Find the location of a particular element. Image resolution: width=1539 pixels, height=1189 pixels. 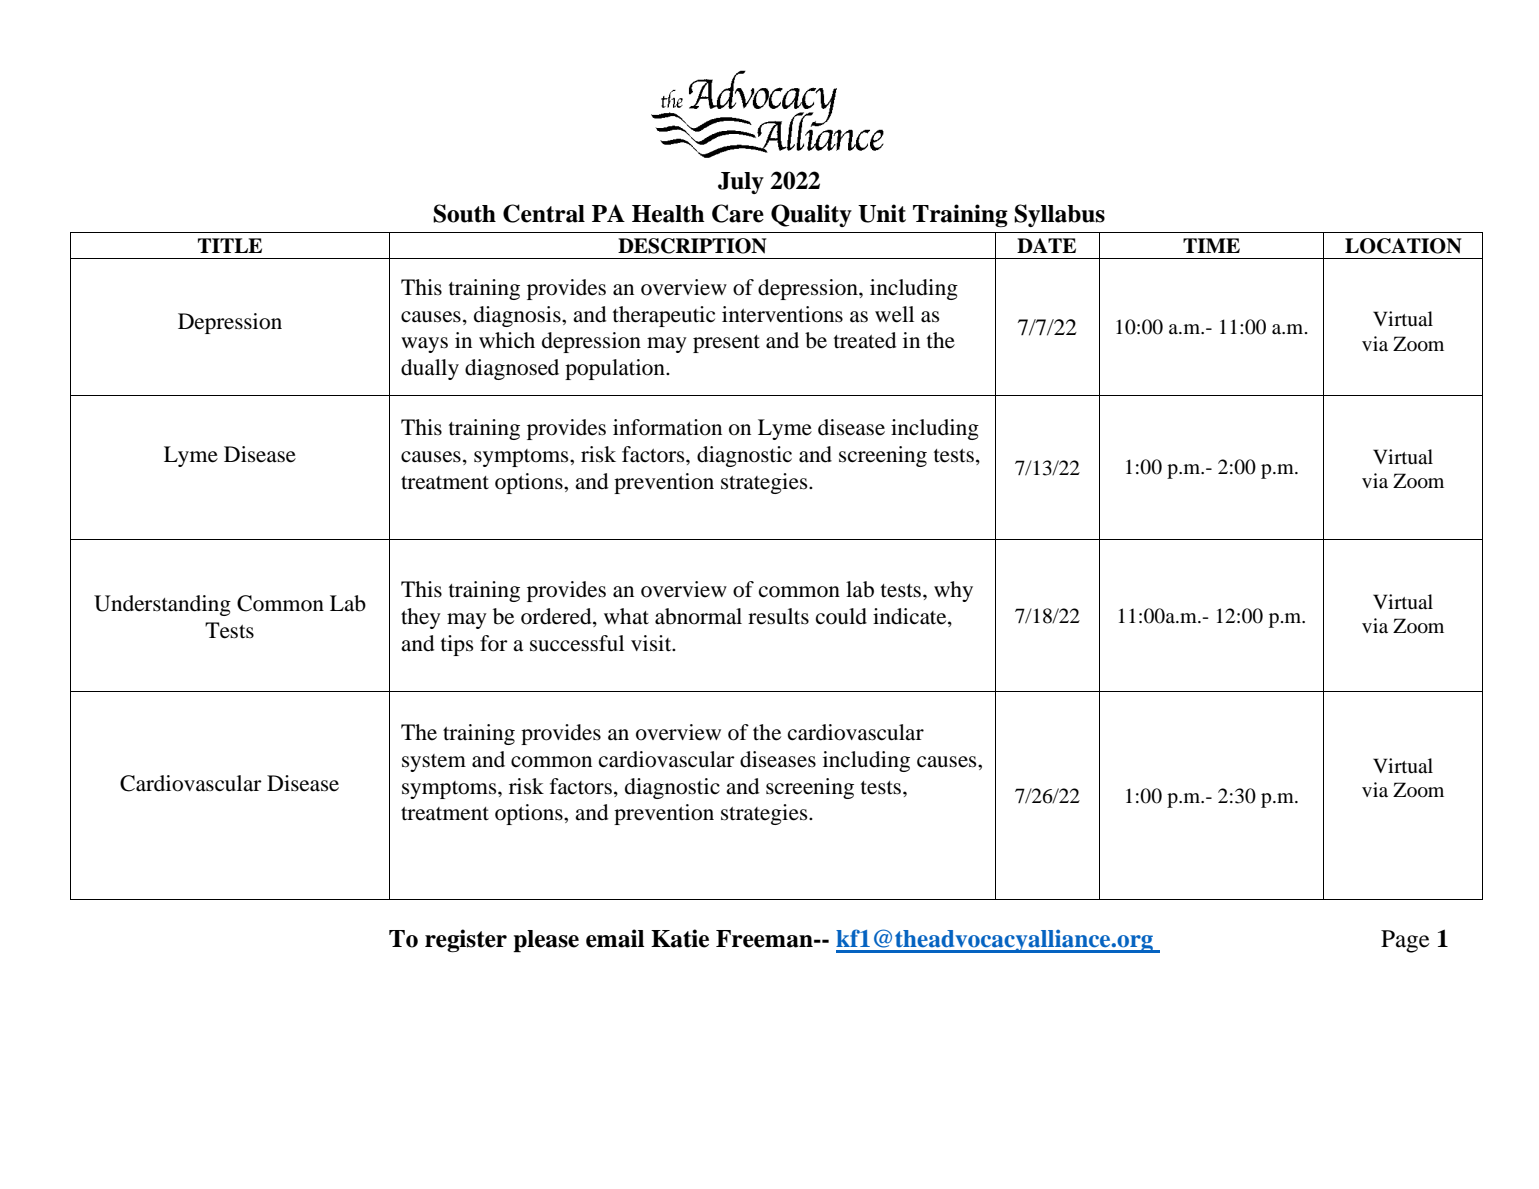

indicate is located at coordinates (911, 616).
